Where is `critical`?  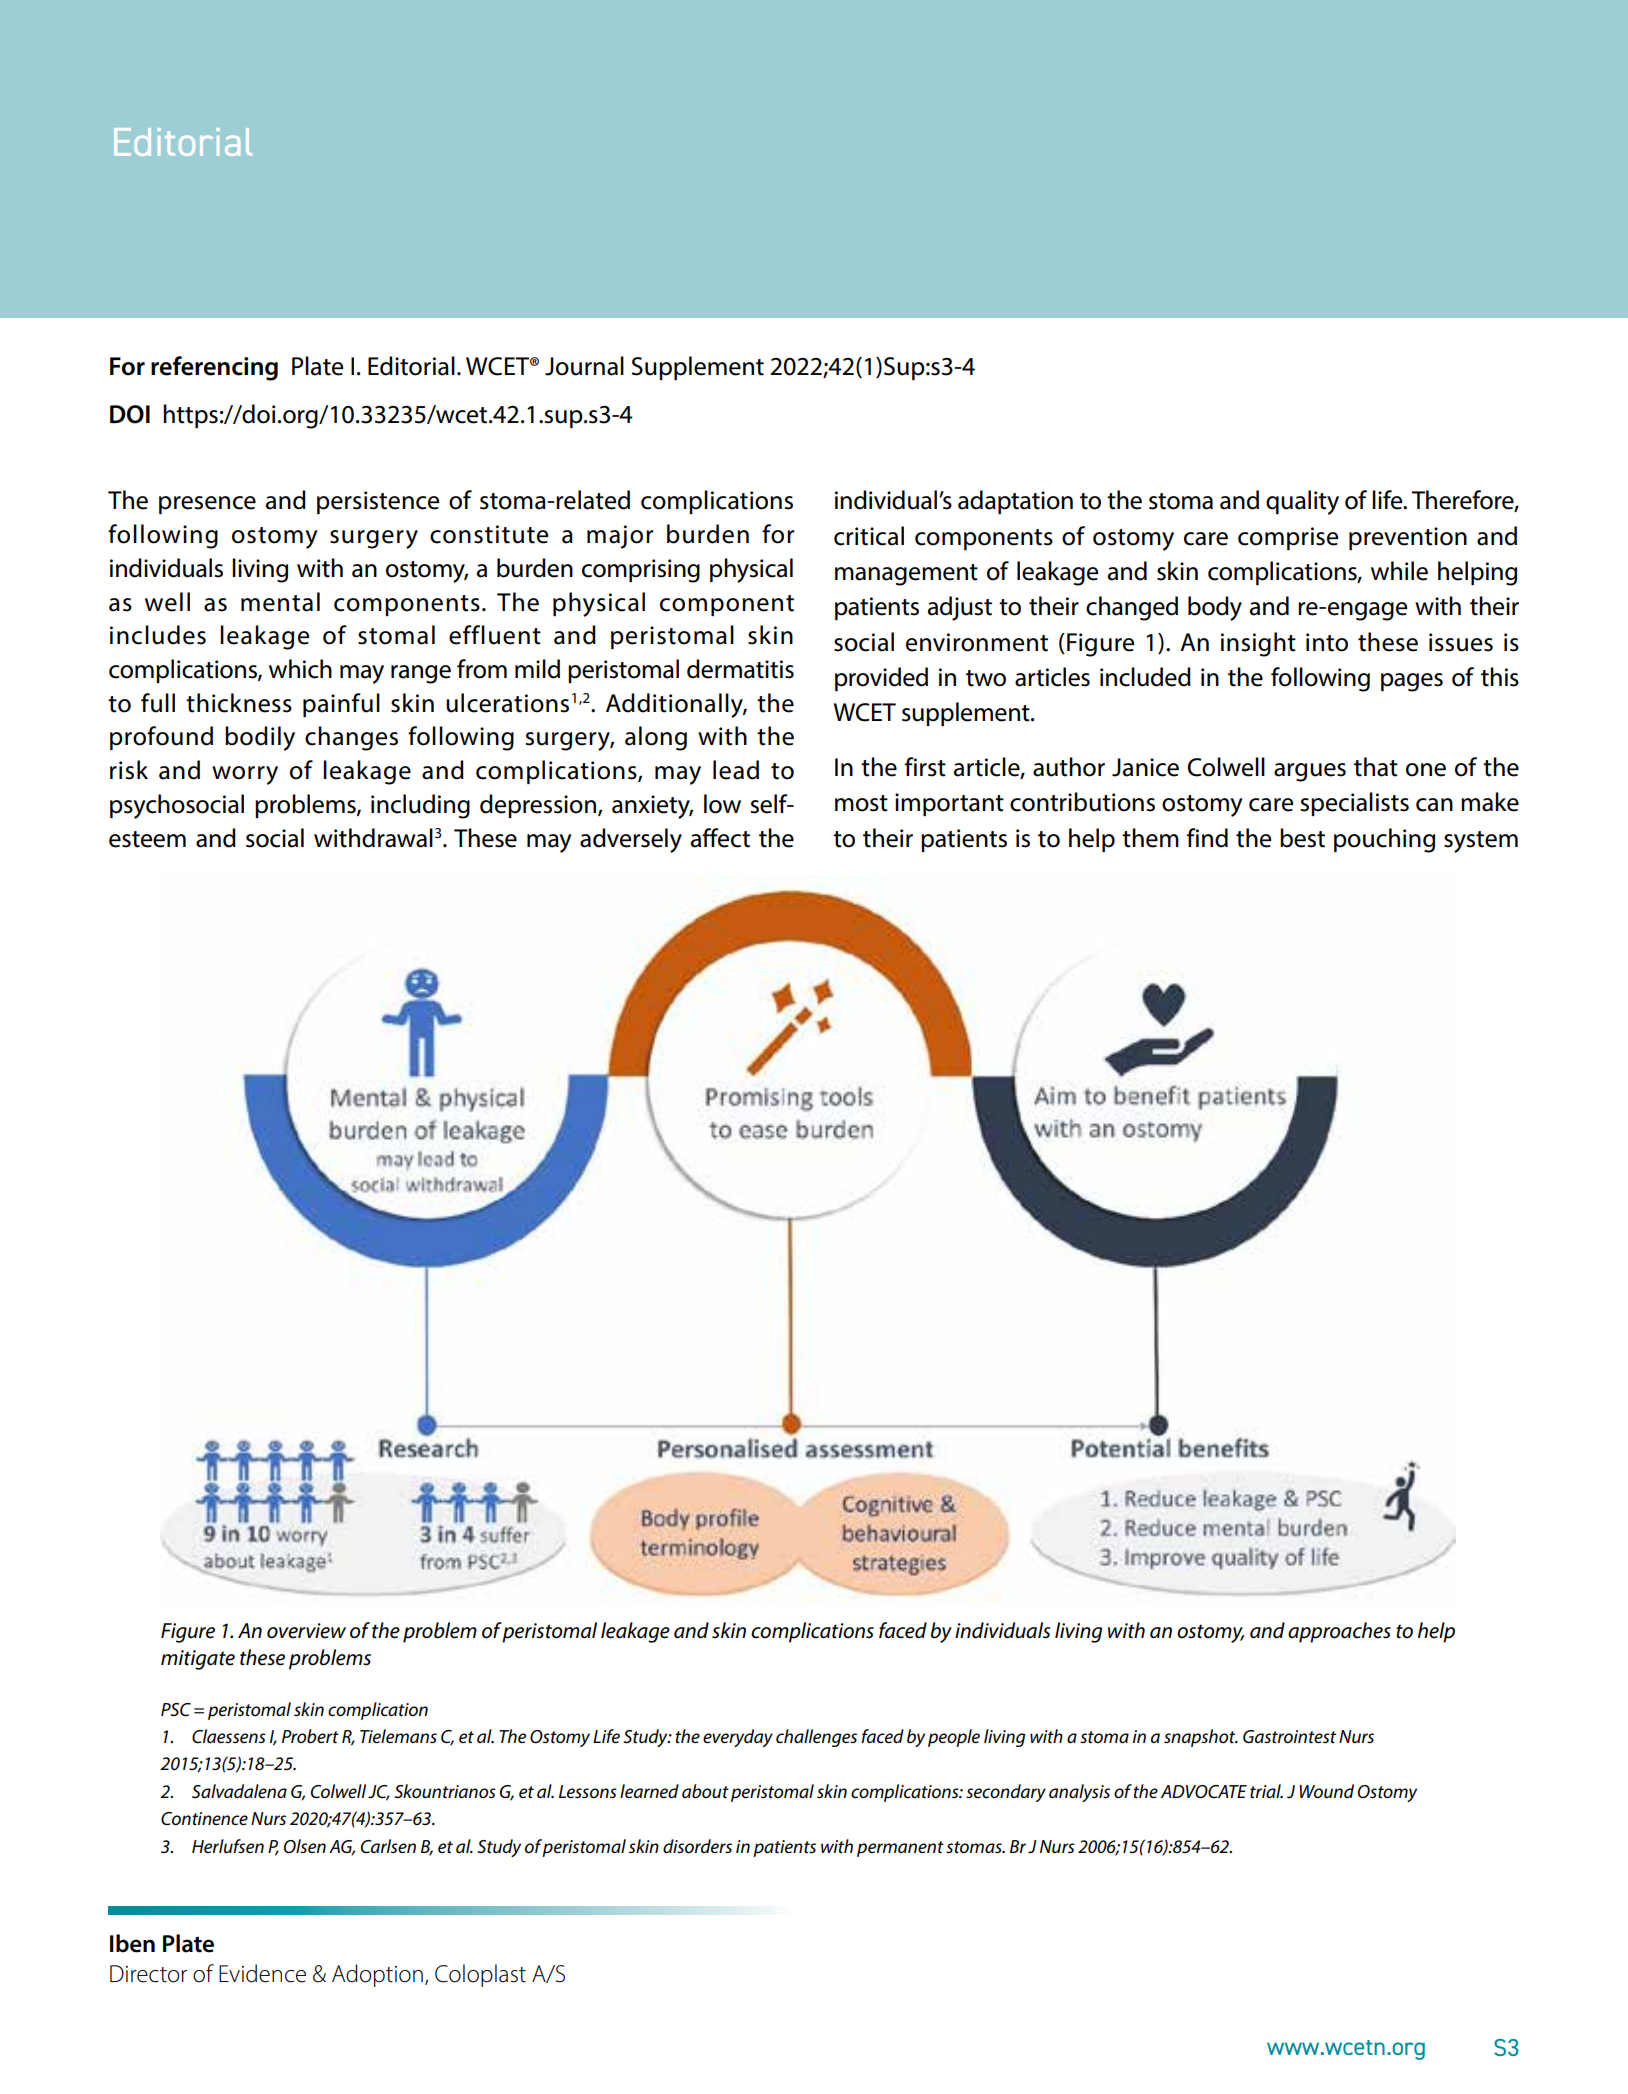
critical is located at coordinates (869, 536).
